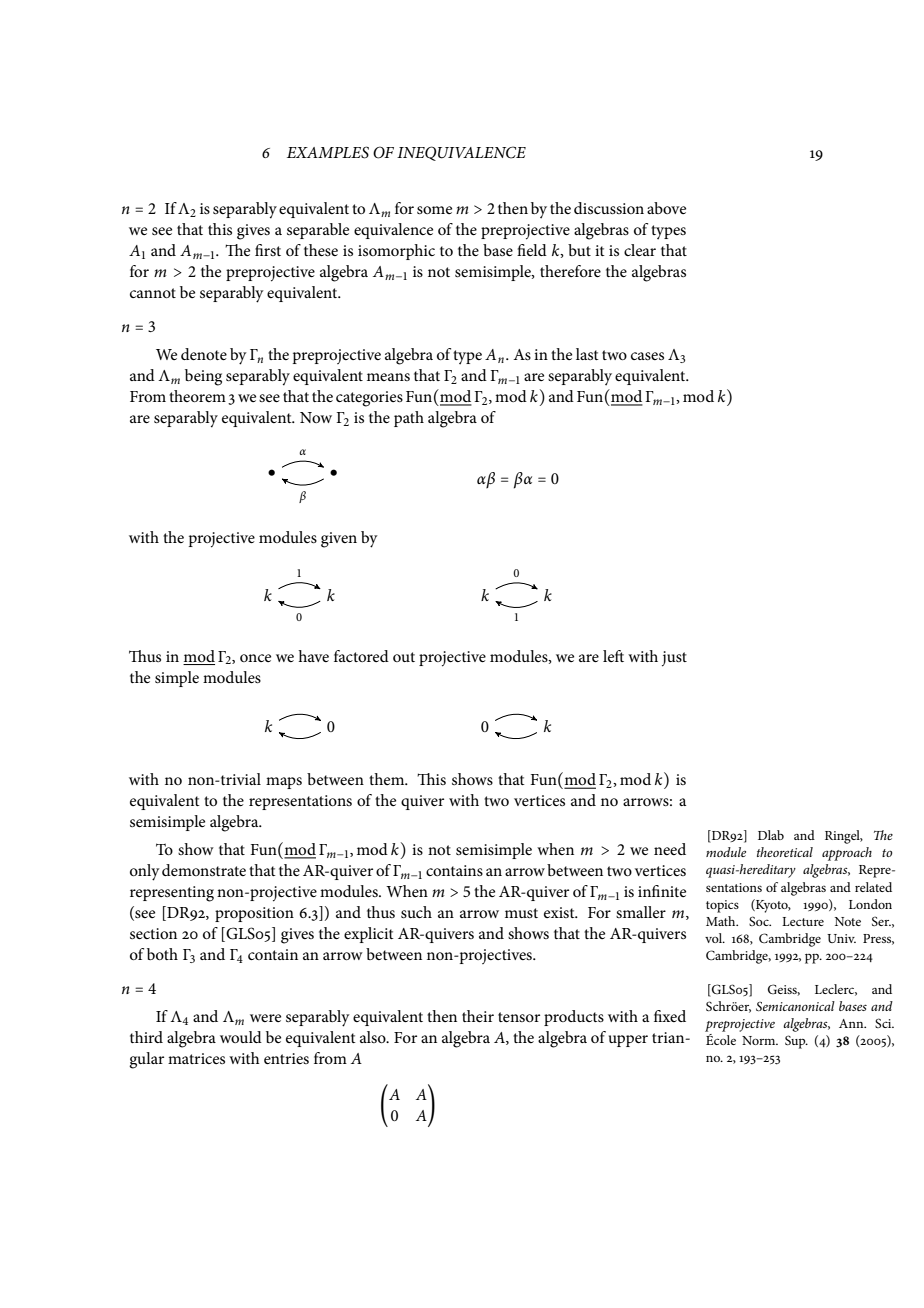 The image size is (924, 1308). I want to click on left, so click(613, 656).
